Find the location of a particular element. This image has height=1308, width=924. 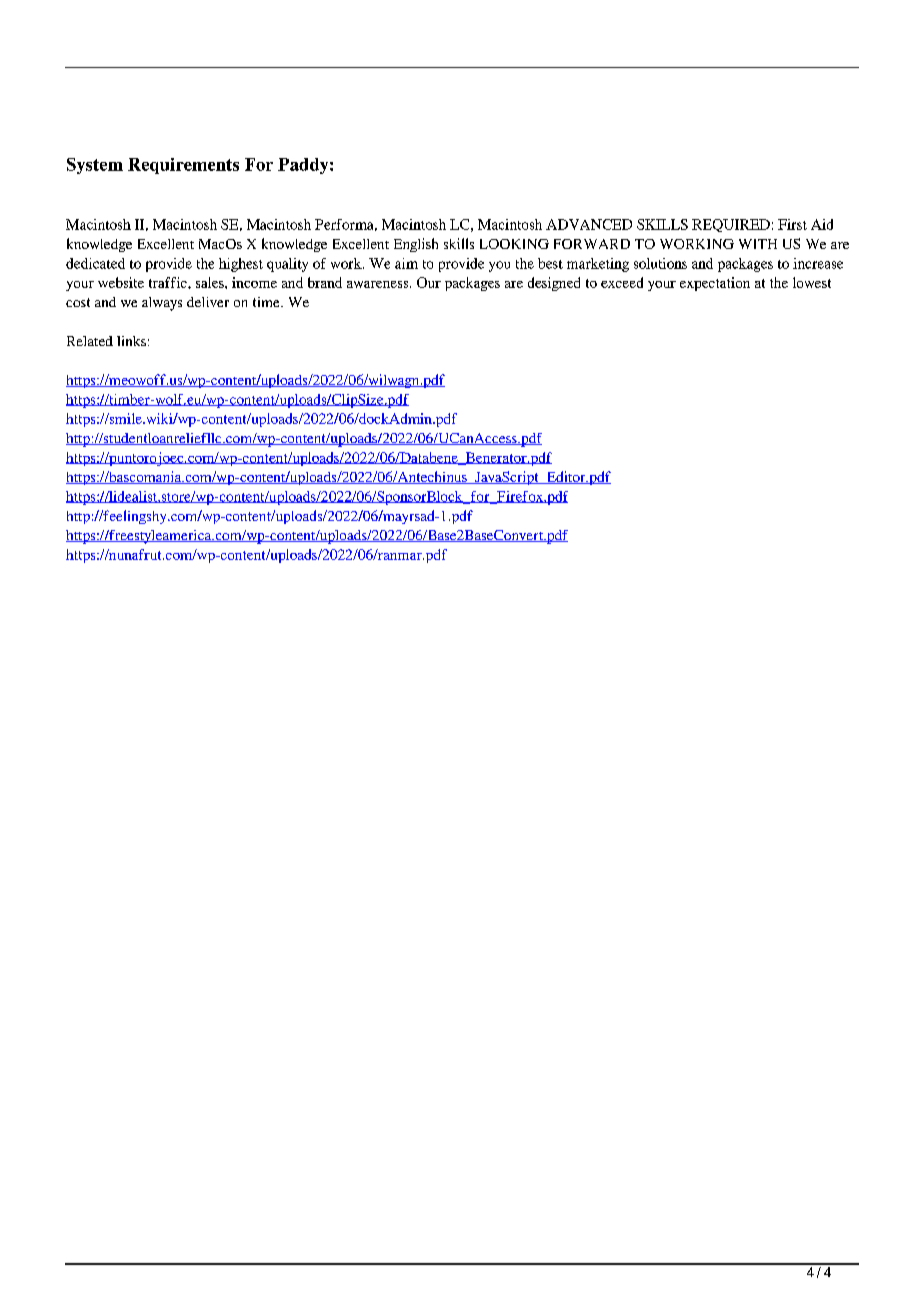

traffic is located at coordinates (169, 282).
